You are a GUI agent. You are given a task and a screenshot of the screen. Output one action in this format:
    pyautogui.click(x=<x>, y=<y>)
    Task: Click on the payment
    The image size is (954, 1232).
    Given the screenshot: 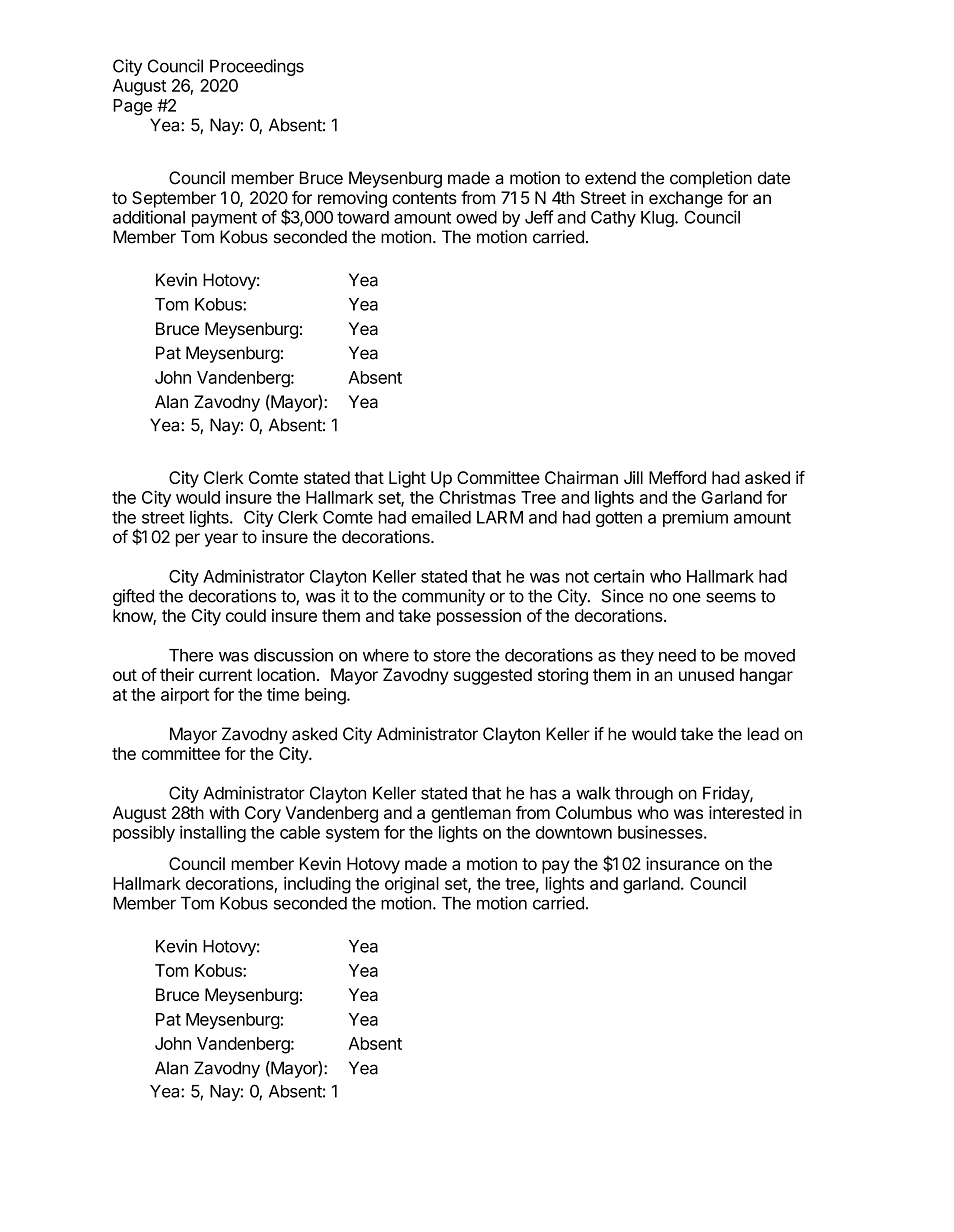 What is the action you would take?
    pyautogui.click(x=224, y=219)
